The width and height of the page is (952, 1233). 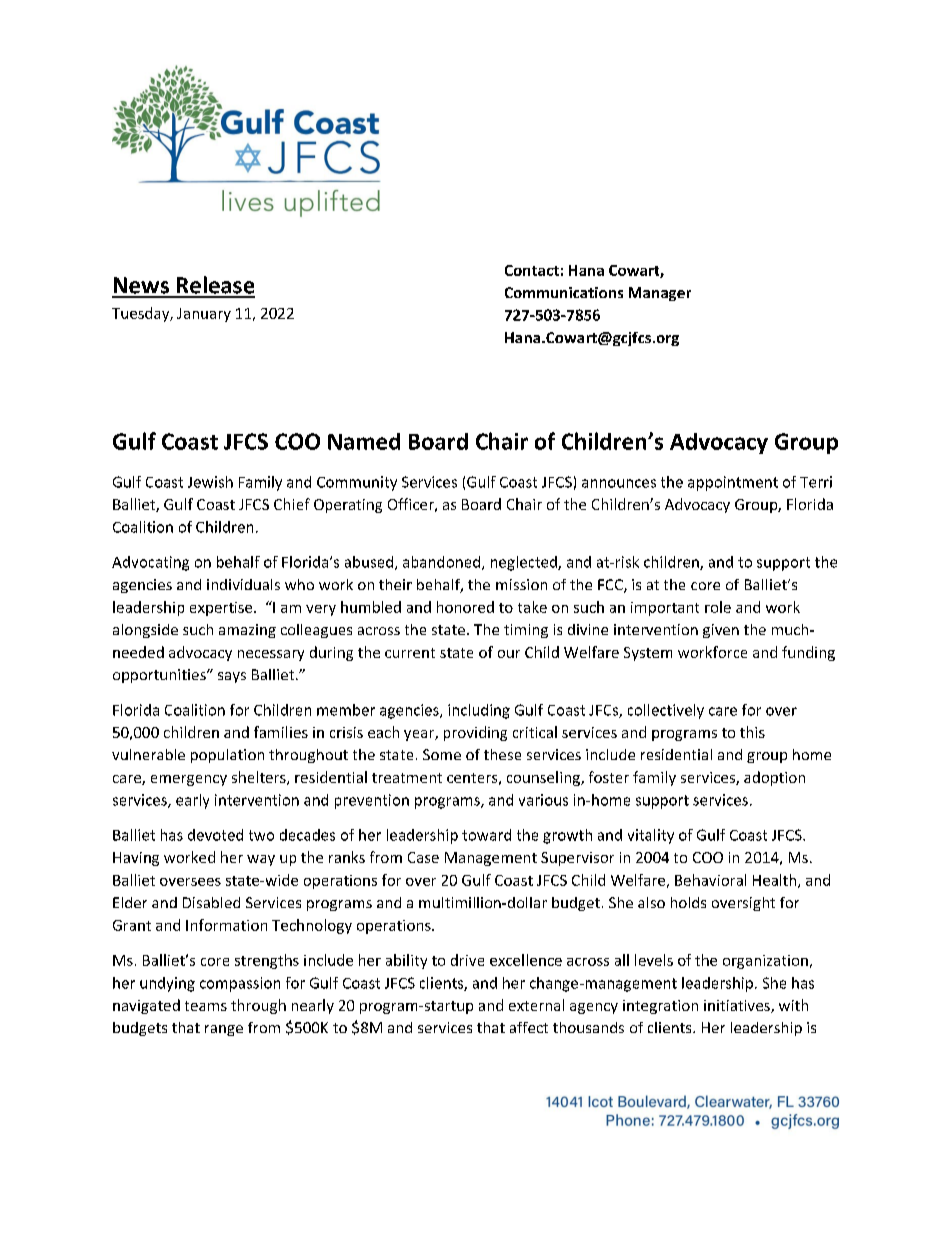 I want to click on January, so click(x=204, y=315).
